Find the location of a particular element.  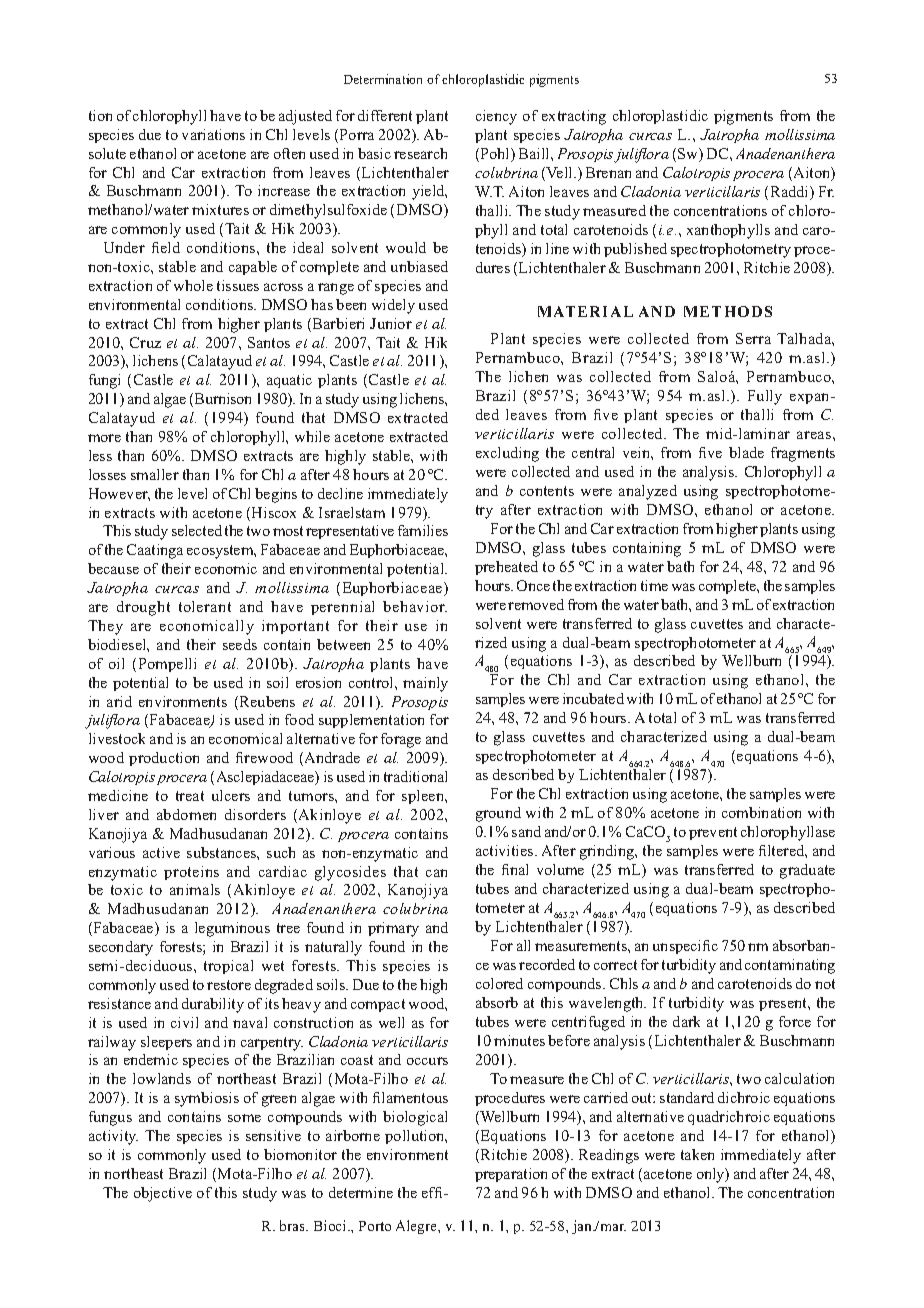

colored is located at coordinates (499, 983).
